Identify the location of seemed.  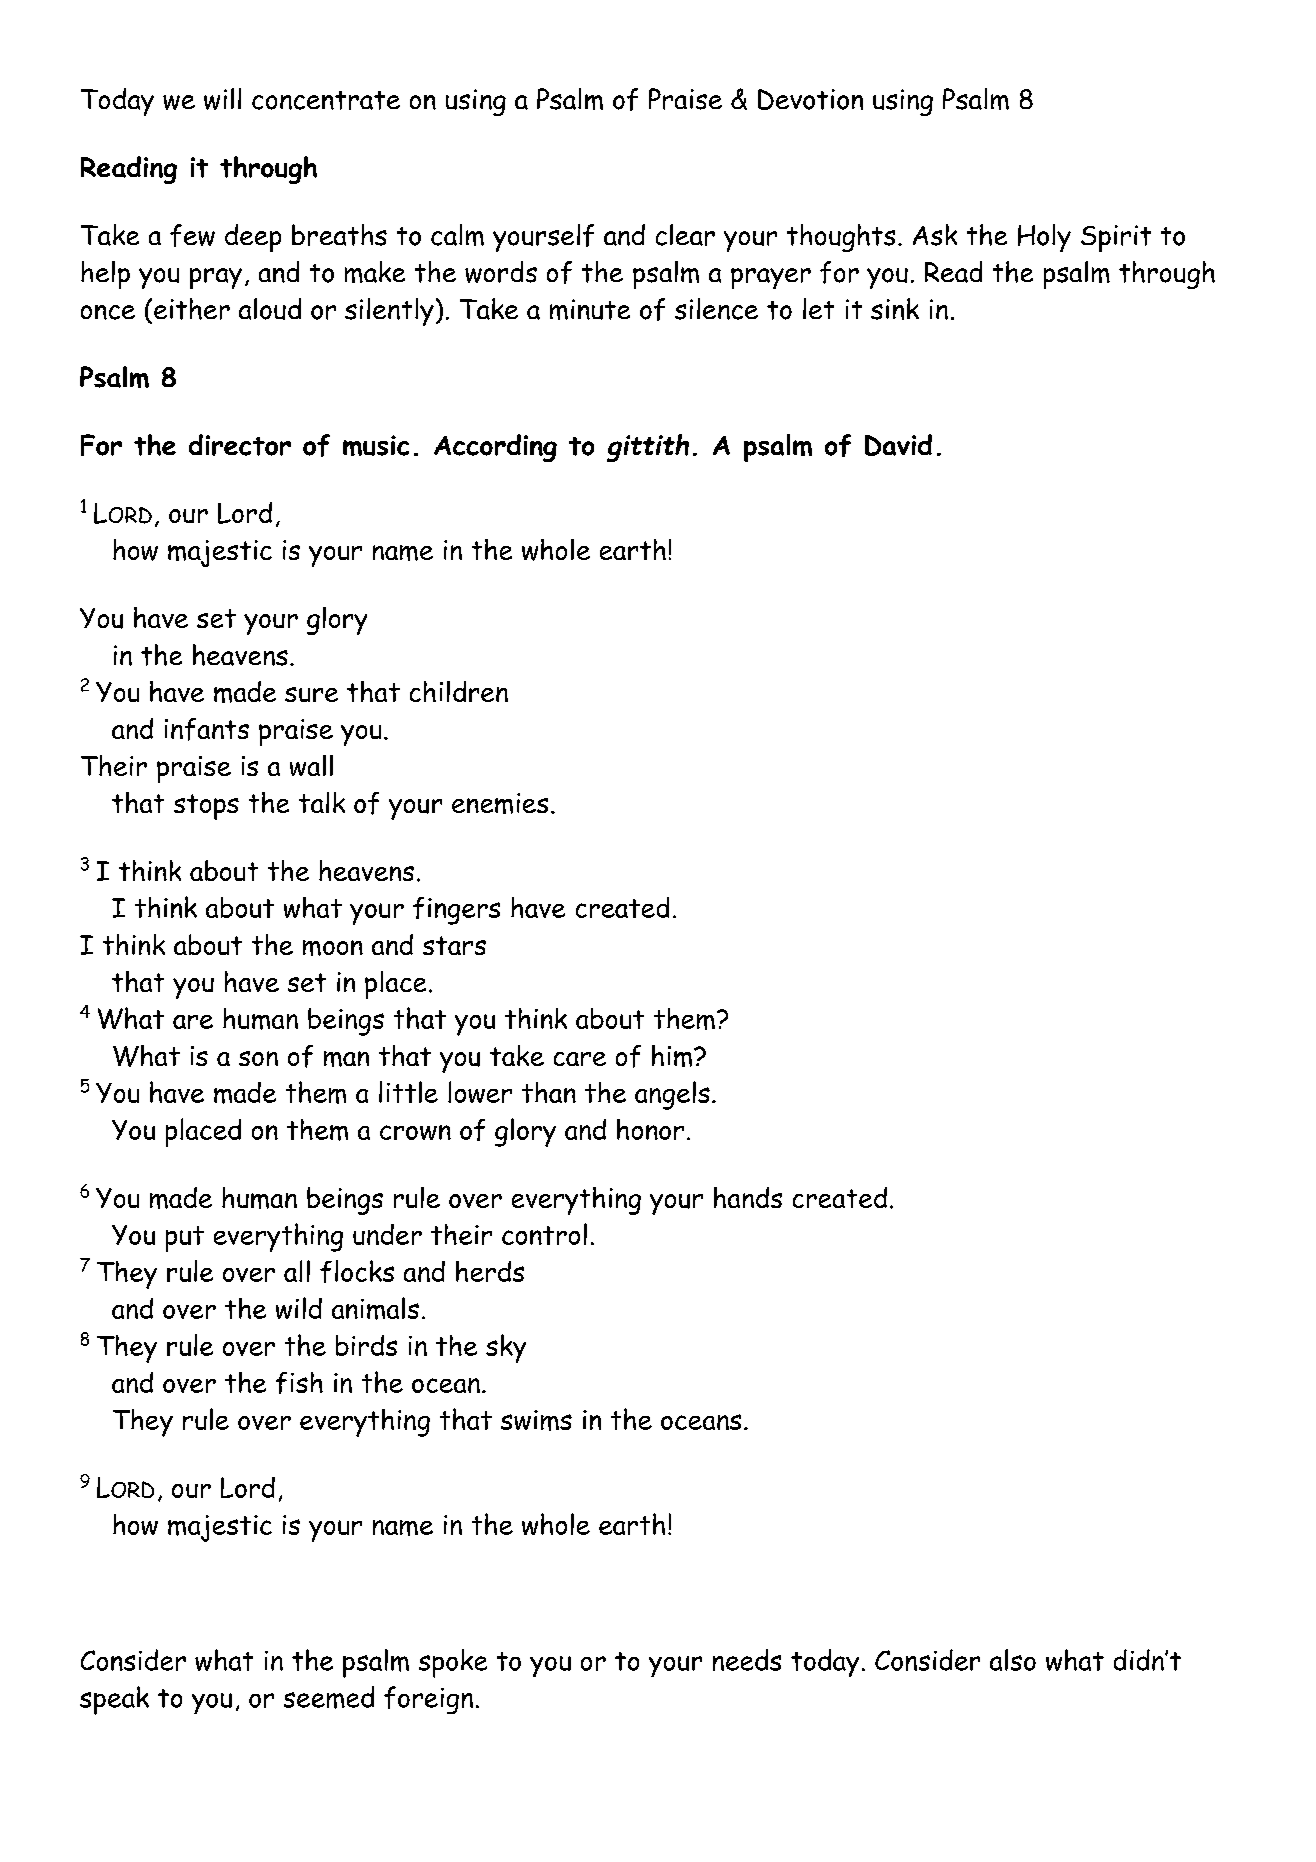
(329, 1697).
